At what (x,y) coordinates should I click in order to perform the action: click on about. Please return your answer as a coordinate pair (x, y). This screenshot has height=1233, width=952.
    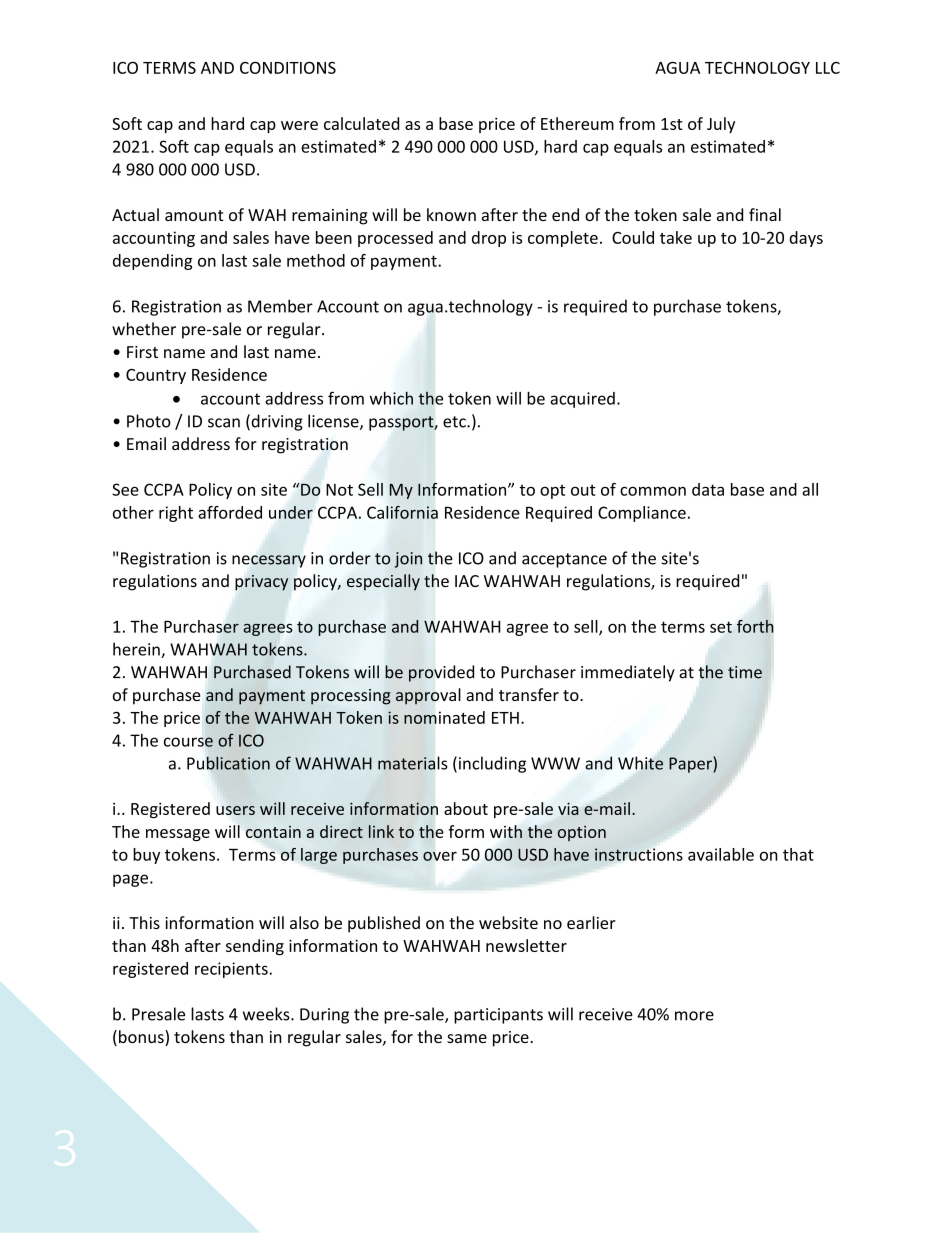
    Looking at the image, I should click on (466, 808).
